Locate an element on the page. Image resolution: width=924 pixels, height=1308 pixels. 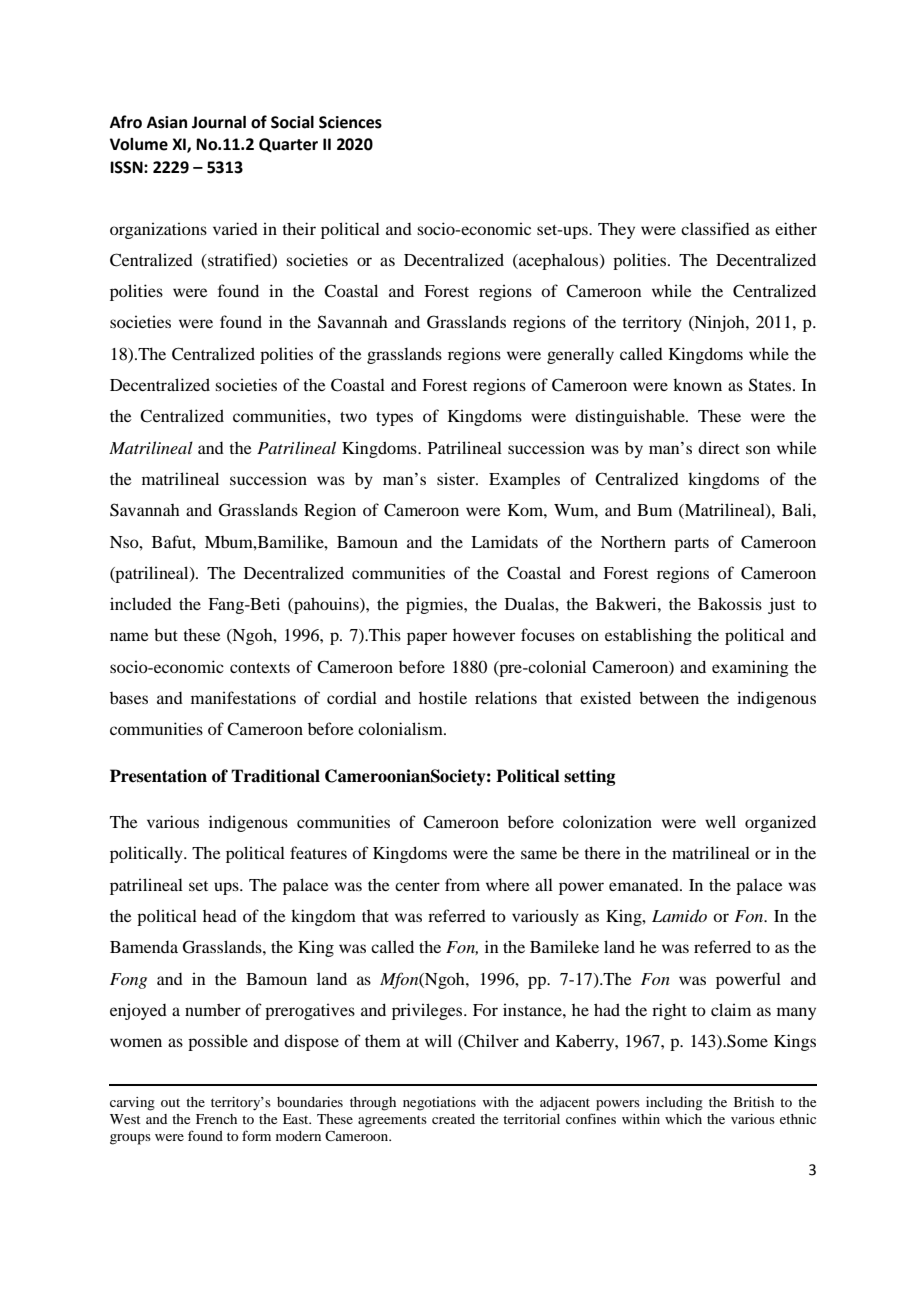
French is located at coordinates (216, 1119).
